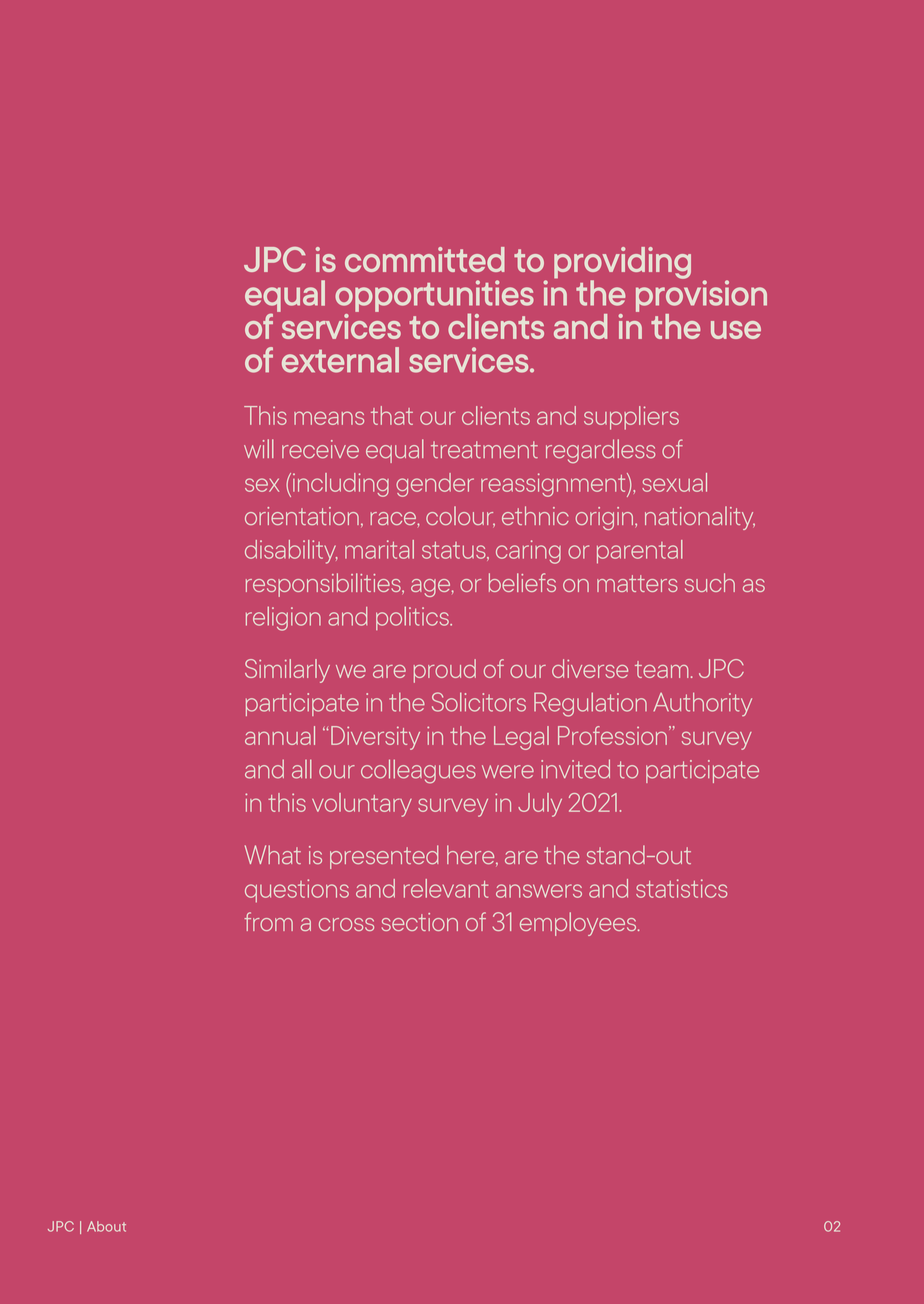  I want to click on will, so click(259, 448).
